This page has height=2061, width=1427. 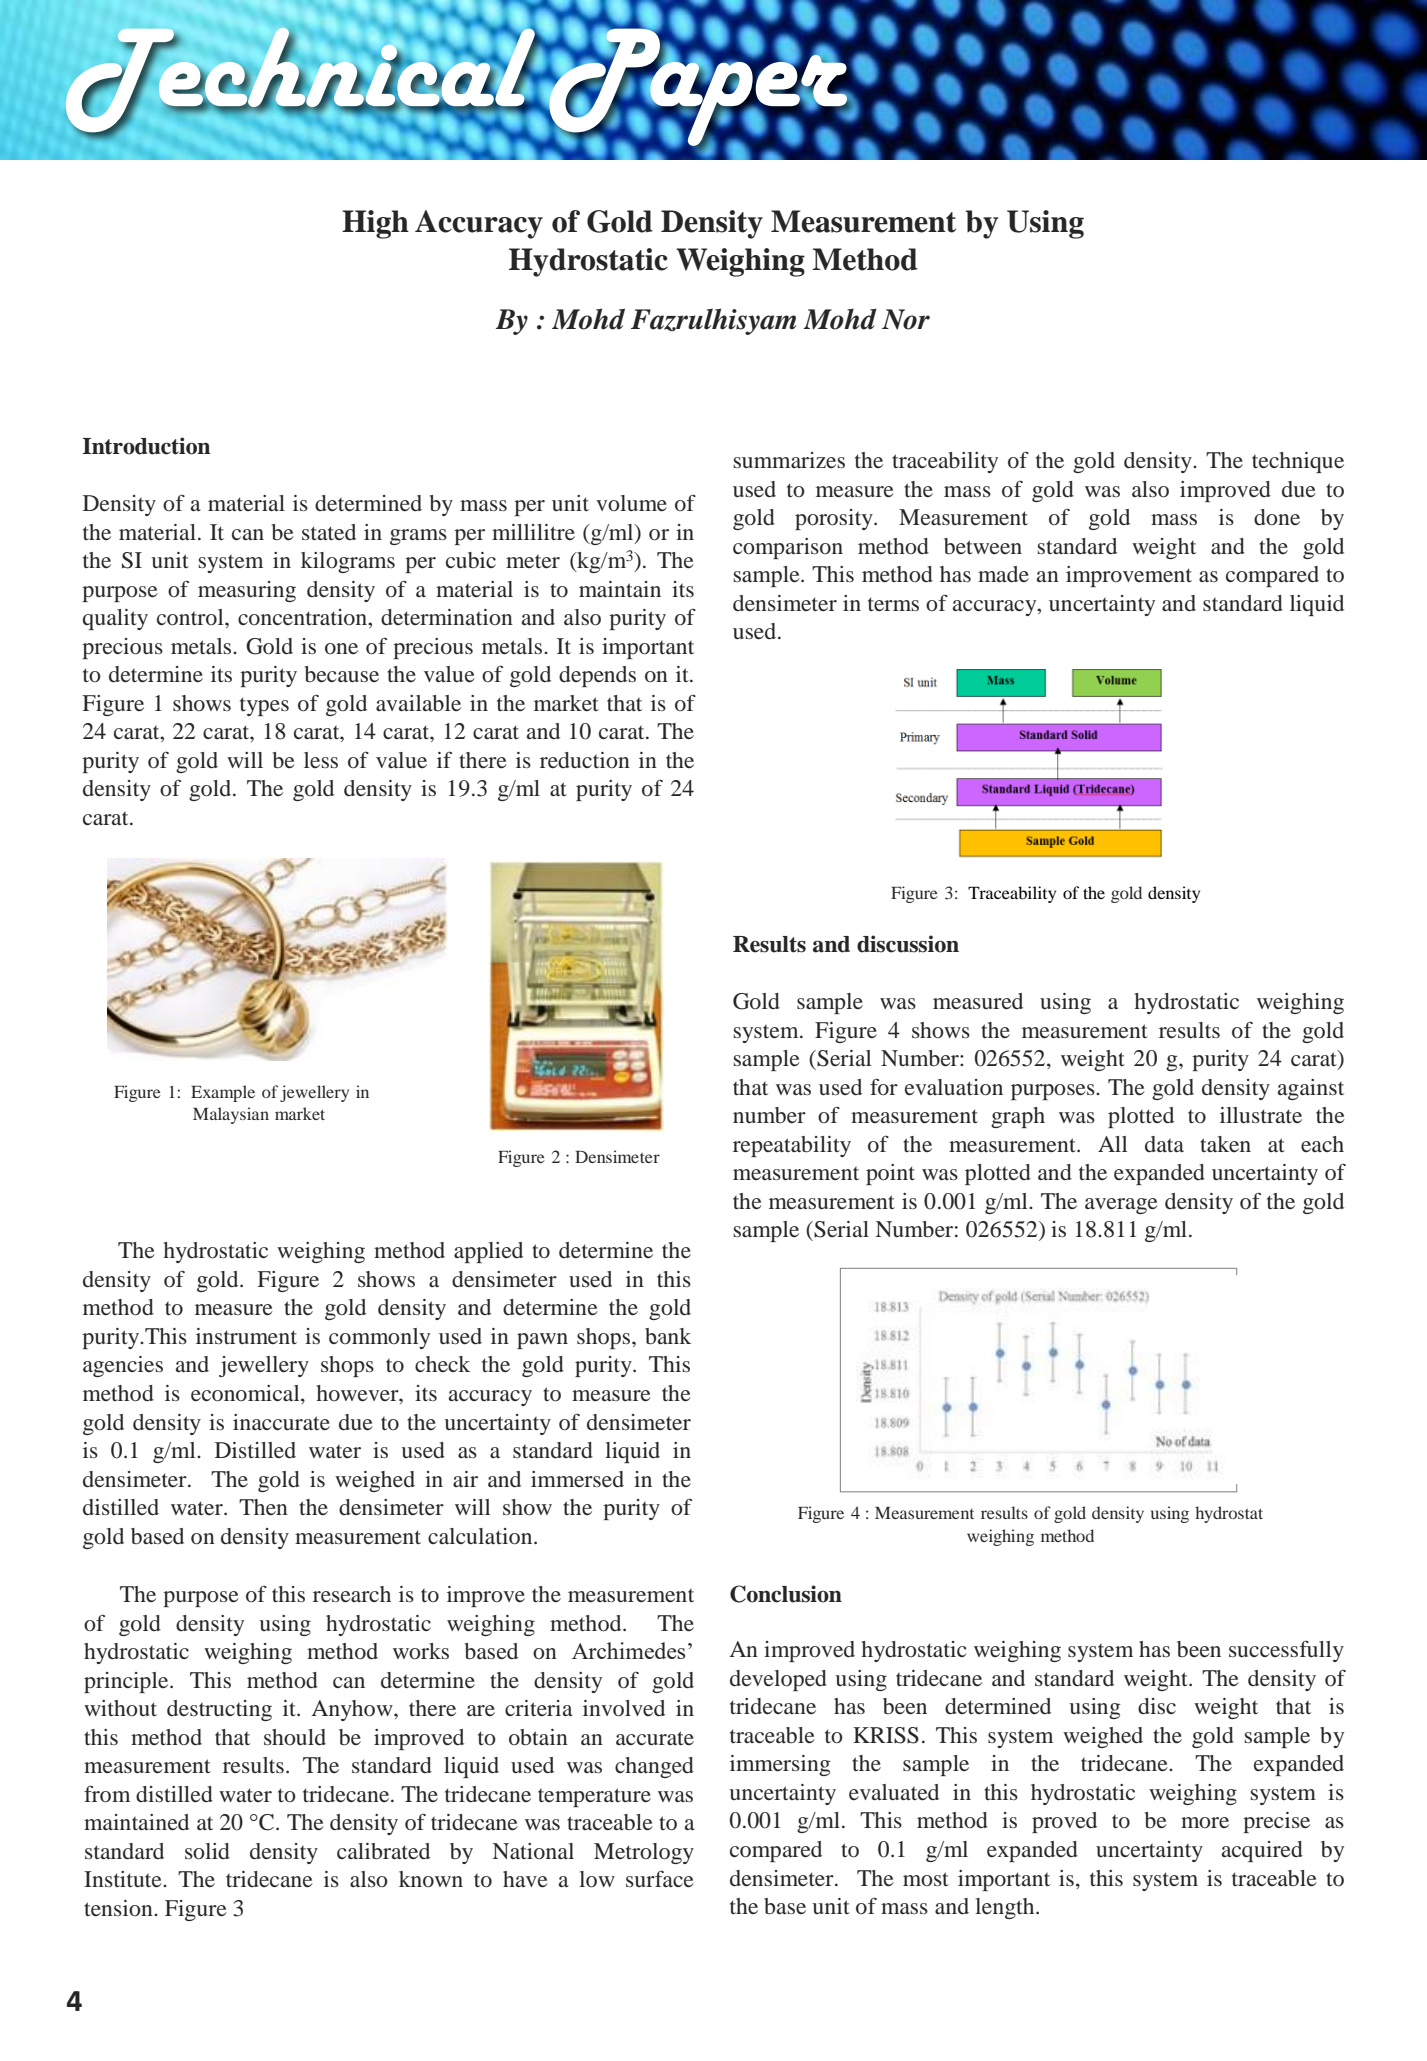 What do you see at coordinates (207, 1851) in the page?
I see `solid` at bounding box center [207, 1851].
